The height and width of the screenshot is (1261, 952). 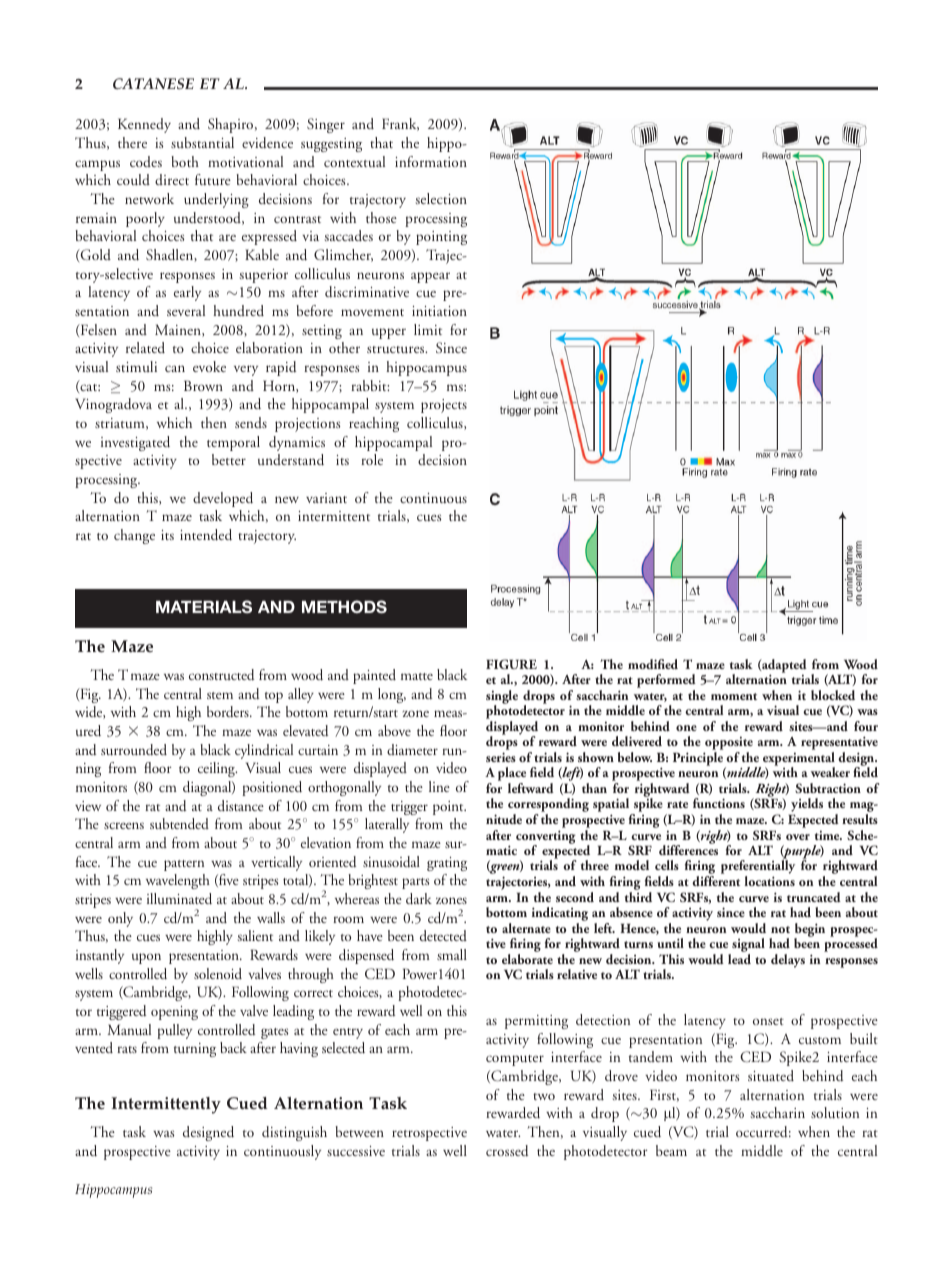 What do you see at coordinates (431, 161) in the screenshot?
I see `information` at bounding box center [431, 161].
